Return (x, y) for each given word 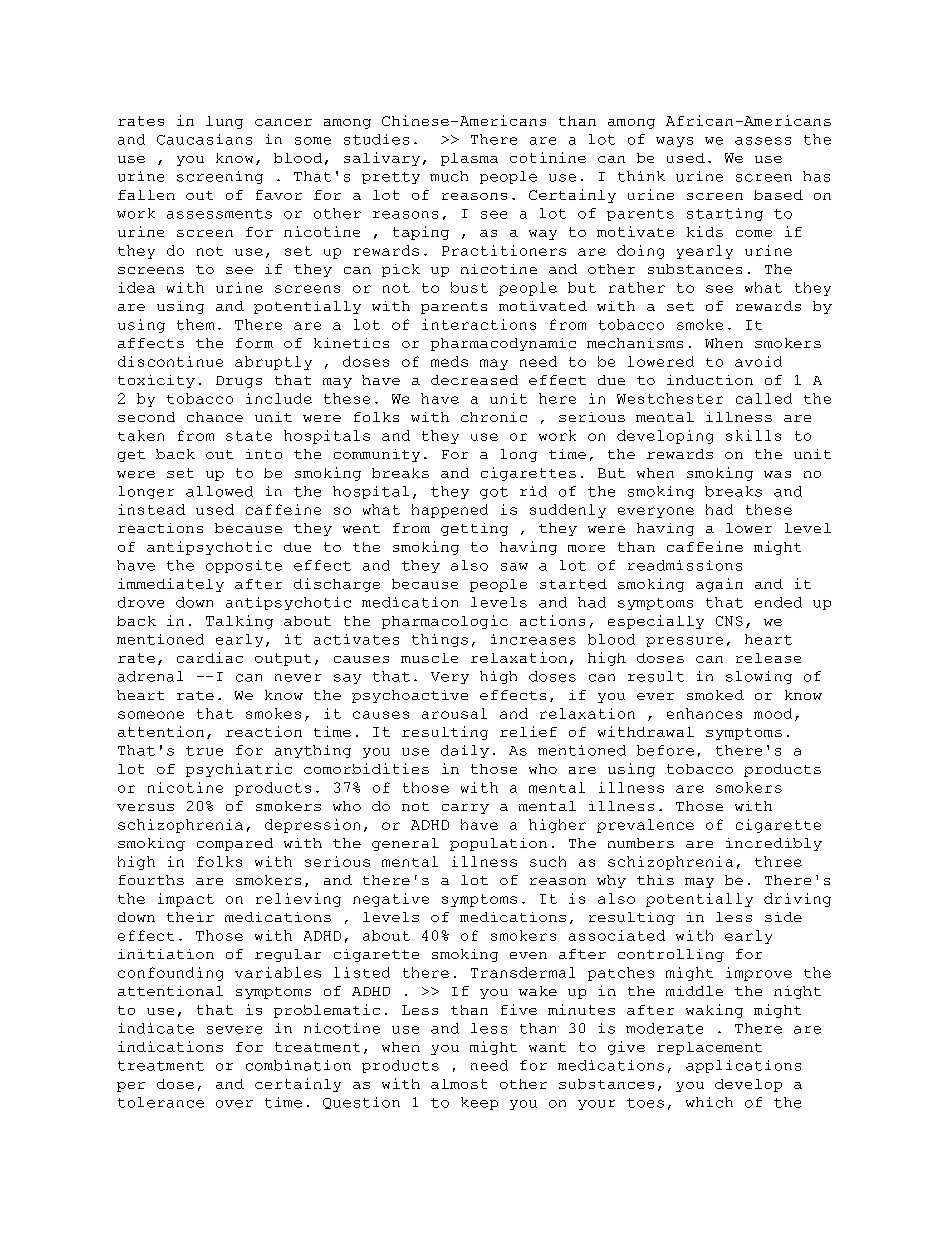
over (234, 1104)
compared (235, 844)
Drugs (239, 382)
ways (674, 142)
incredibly (774, 844)
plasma (469, 159)
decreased (474, 380)
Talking (239, 622)
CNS (729, 621)
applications (743, 1066)
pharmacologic (445, 622)
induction (710, 380)
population (498, 844)
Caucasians (204, 139)
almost (459, 1084)
